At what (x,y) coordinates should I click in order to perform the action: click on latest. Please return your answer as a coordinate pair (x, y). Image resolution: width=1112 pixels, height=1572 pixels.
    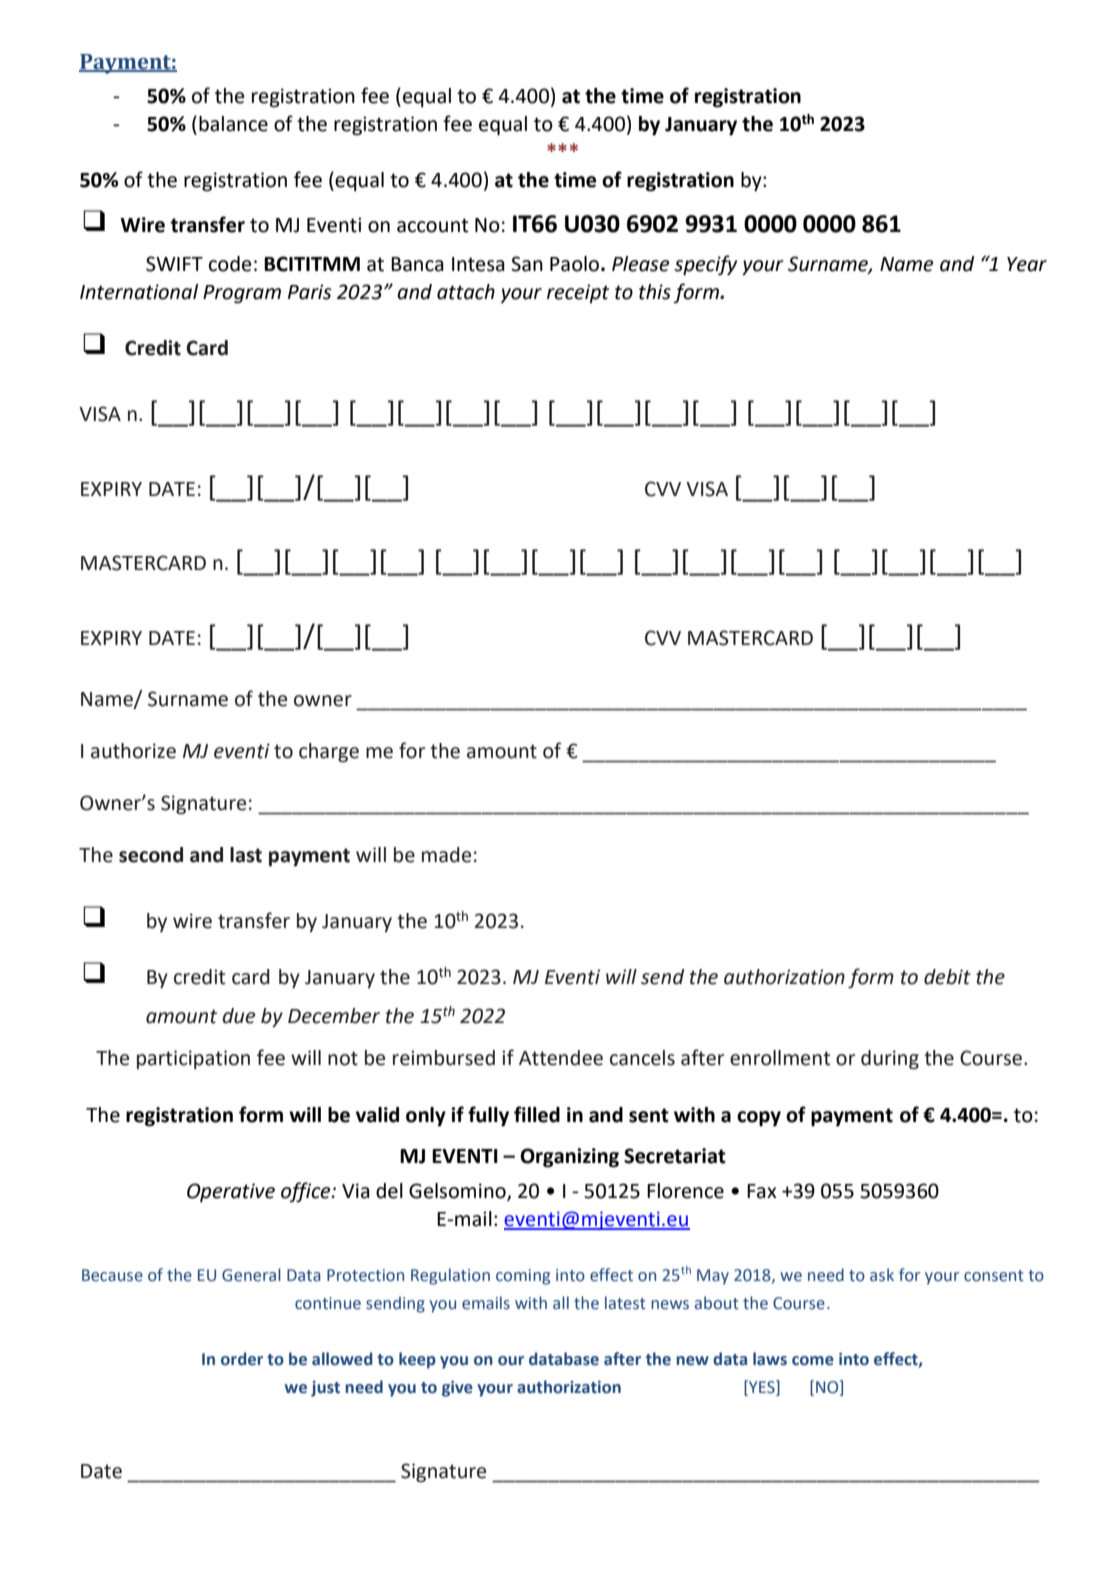
    Looking at the image, I should click on (625, 1303).
